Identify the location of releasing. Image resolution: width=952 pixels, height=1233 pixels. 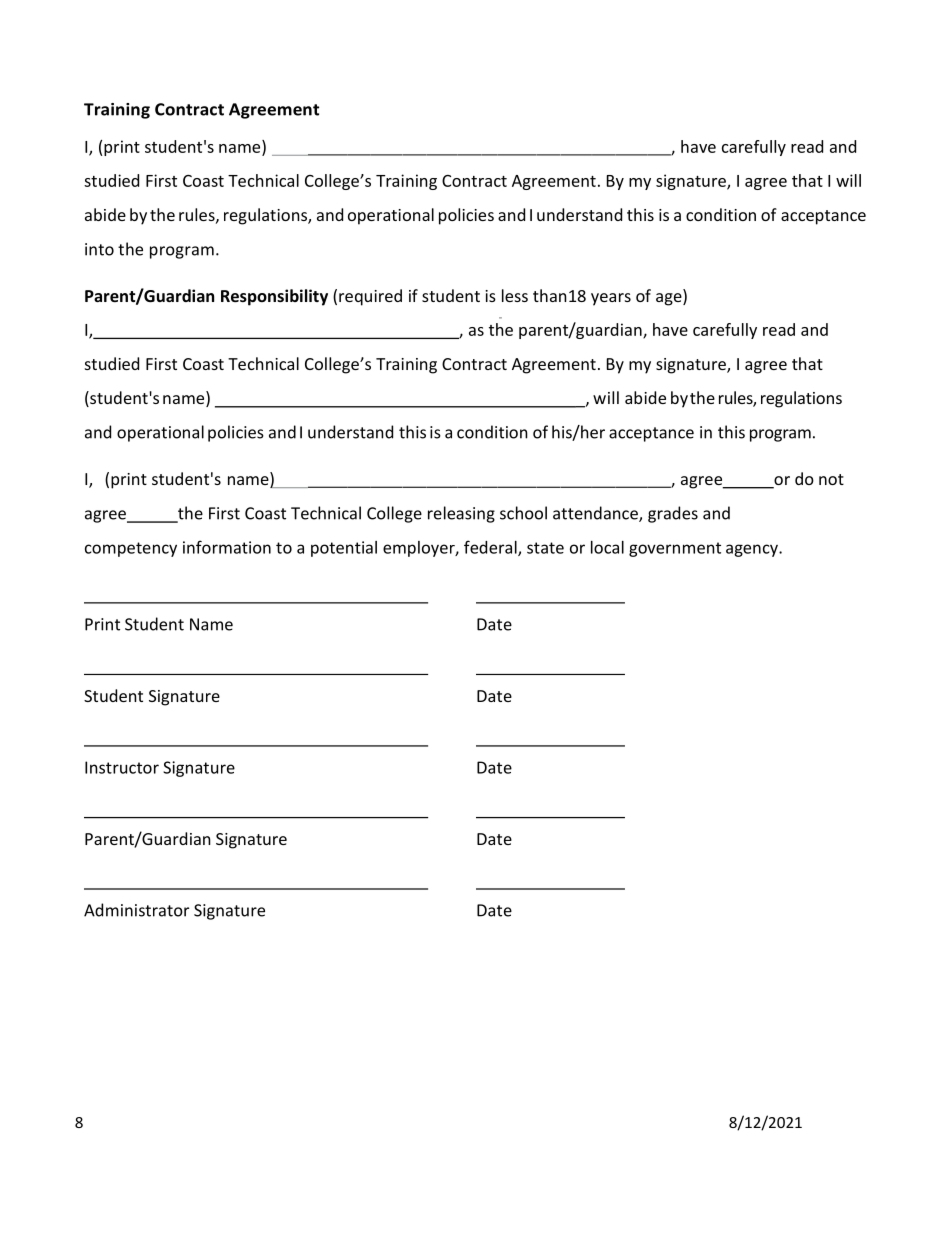
(461, 514).
